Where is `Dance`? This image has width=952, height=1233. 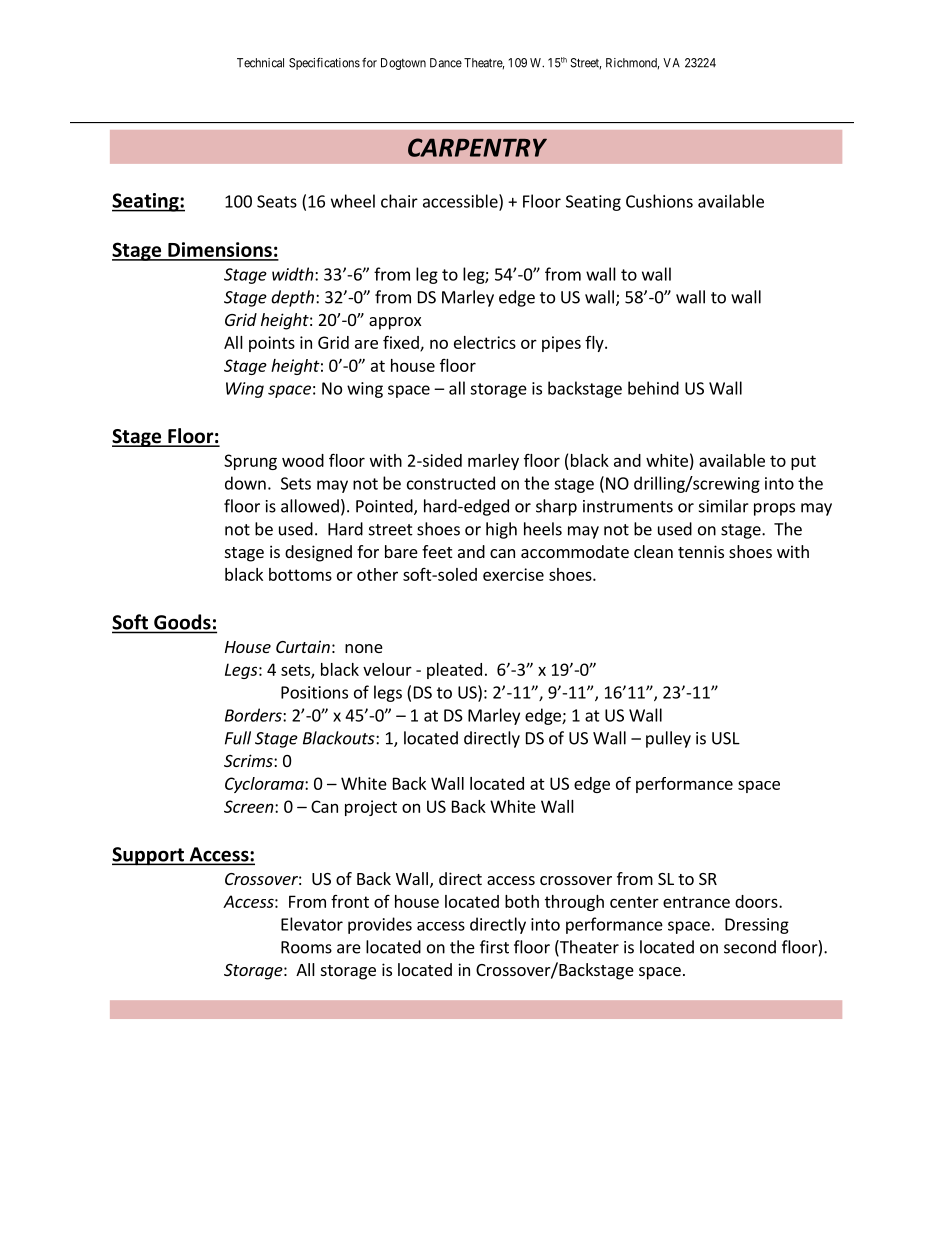
Dance is located at coordinates (446, 63).
